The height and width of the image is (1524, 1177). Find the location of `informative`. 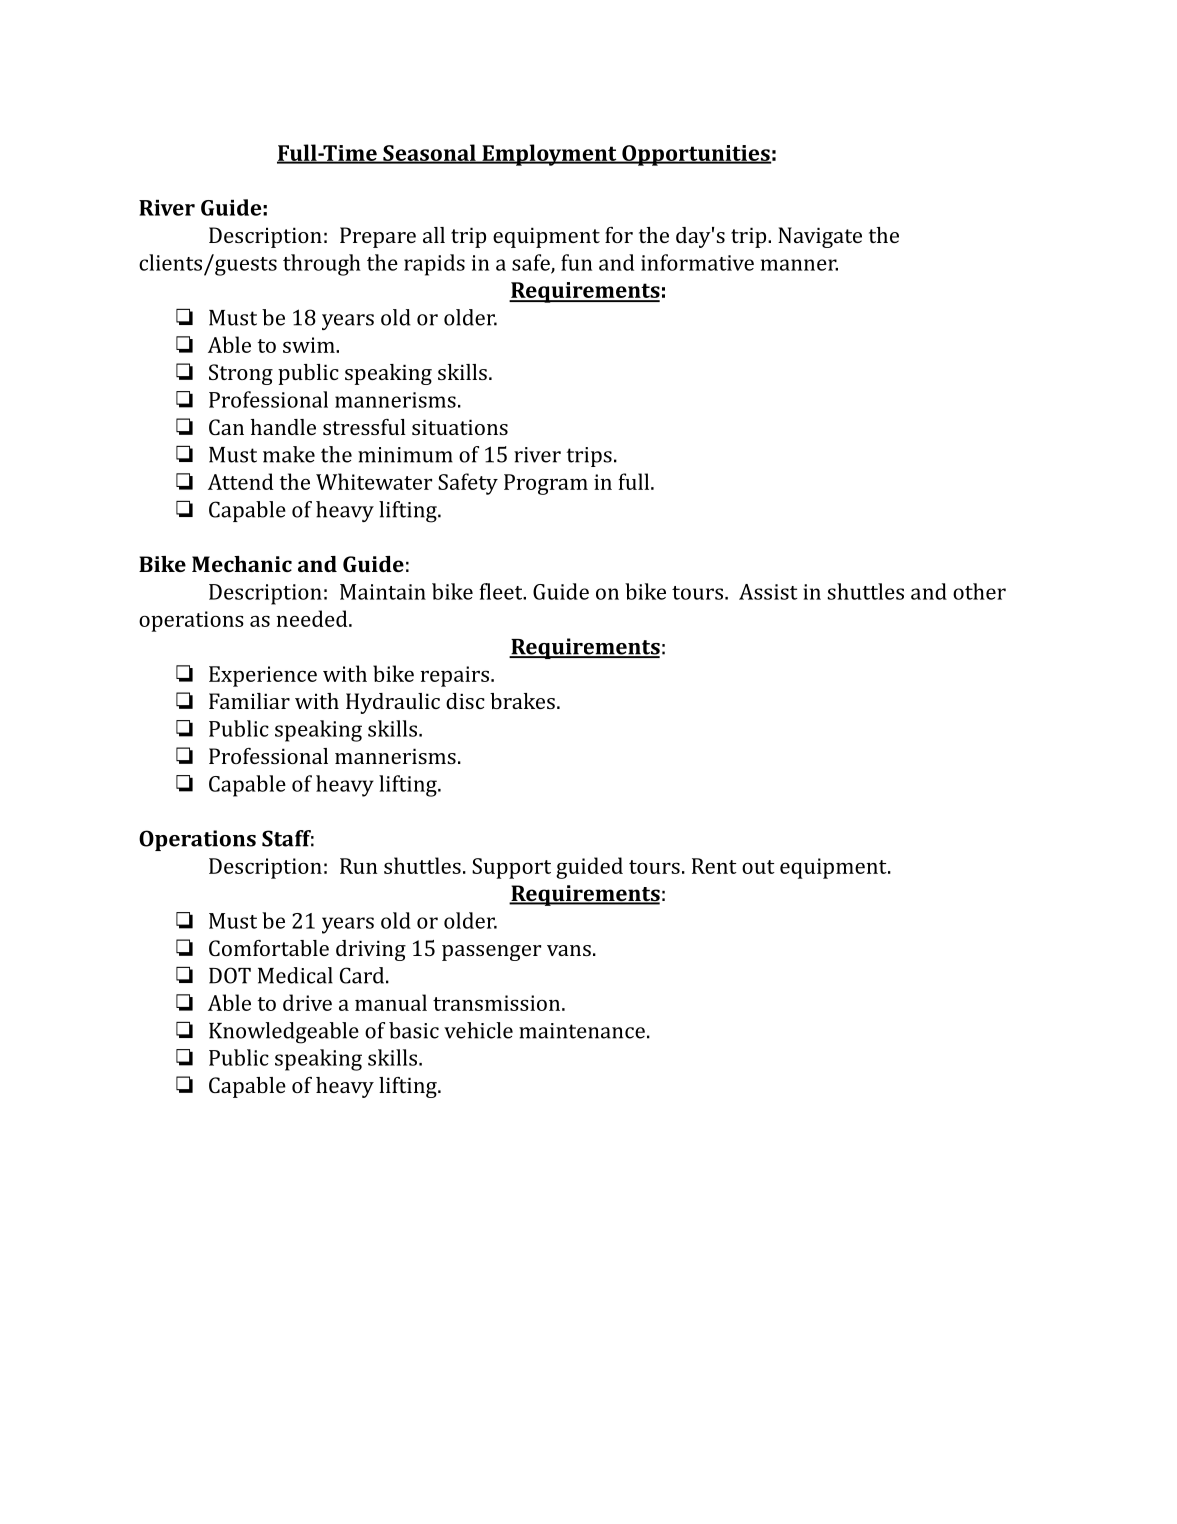

informative is located at coordinates (697, 262).
